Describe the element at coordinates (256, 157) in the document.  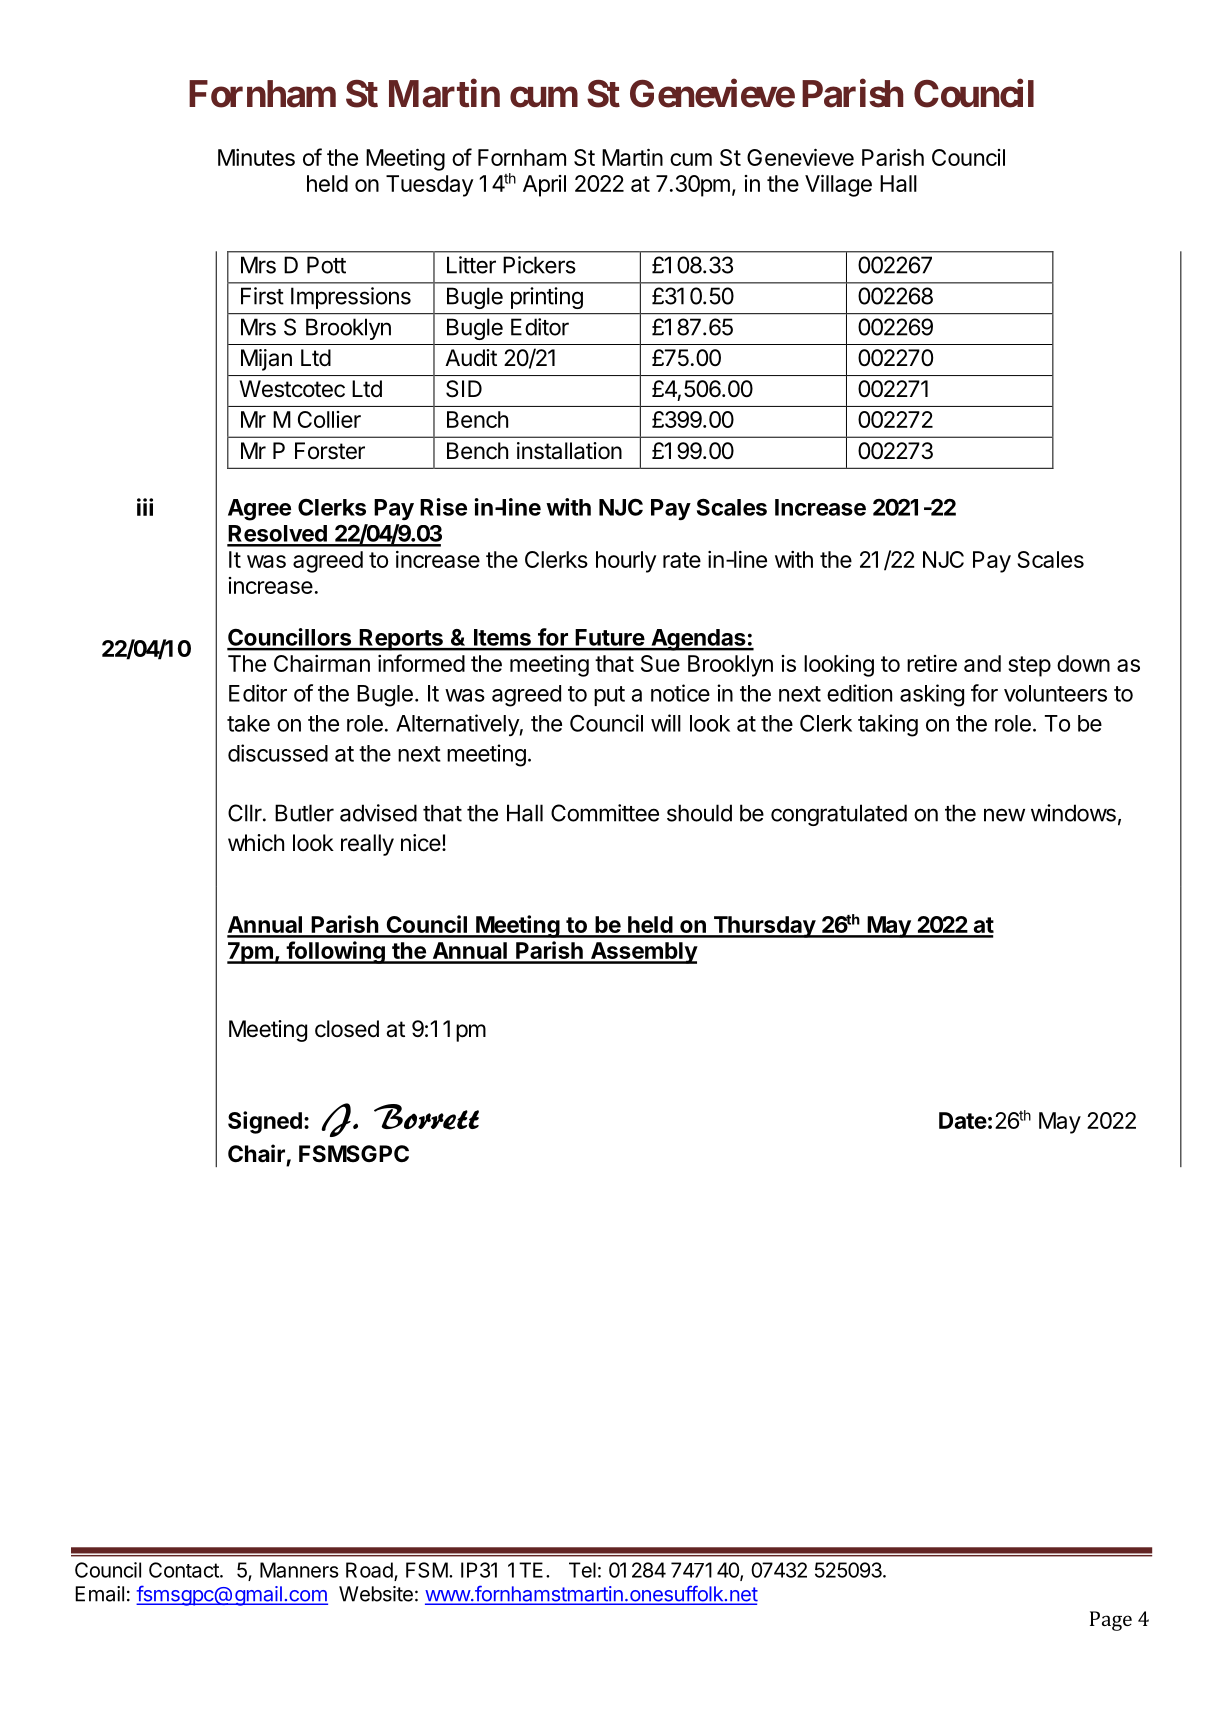
I see `Minutes` at that location.
